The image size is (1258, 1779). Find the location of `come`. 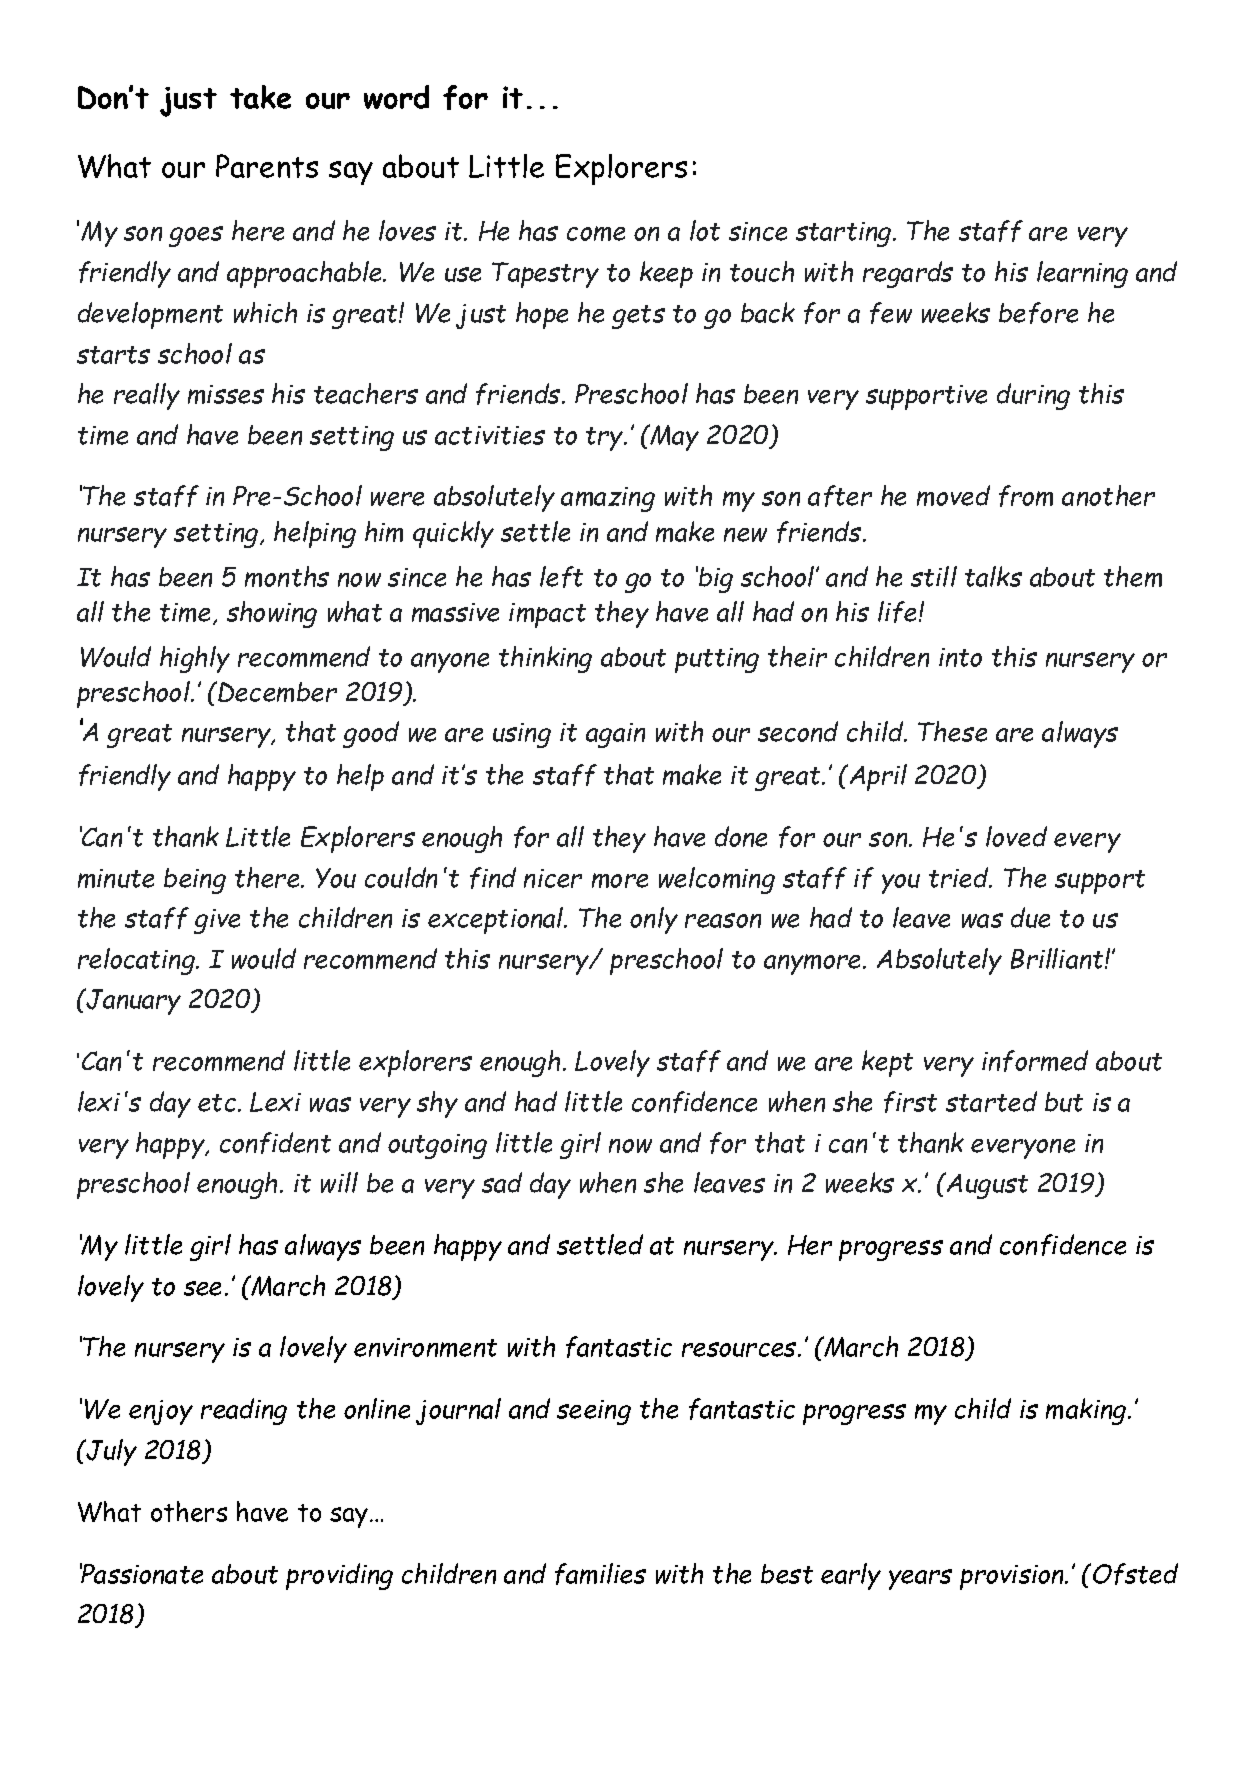

come is located at coordinates (596, 233).
